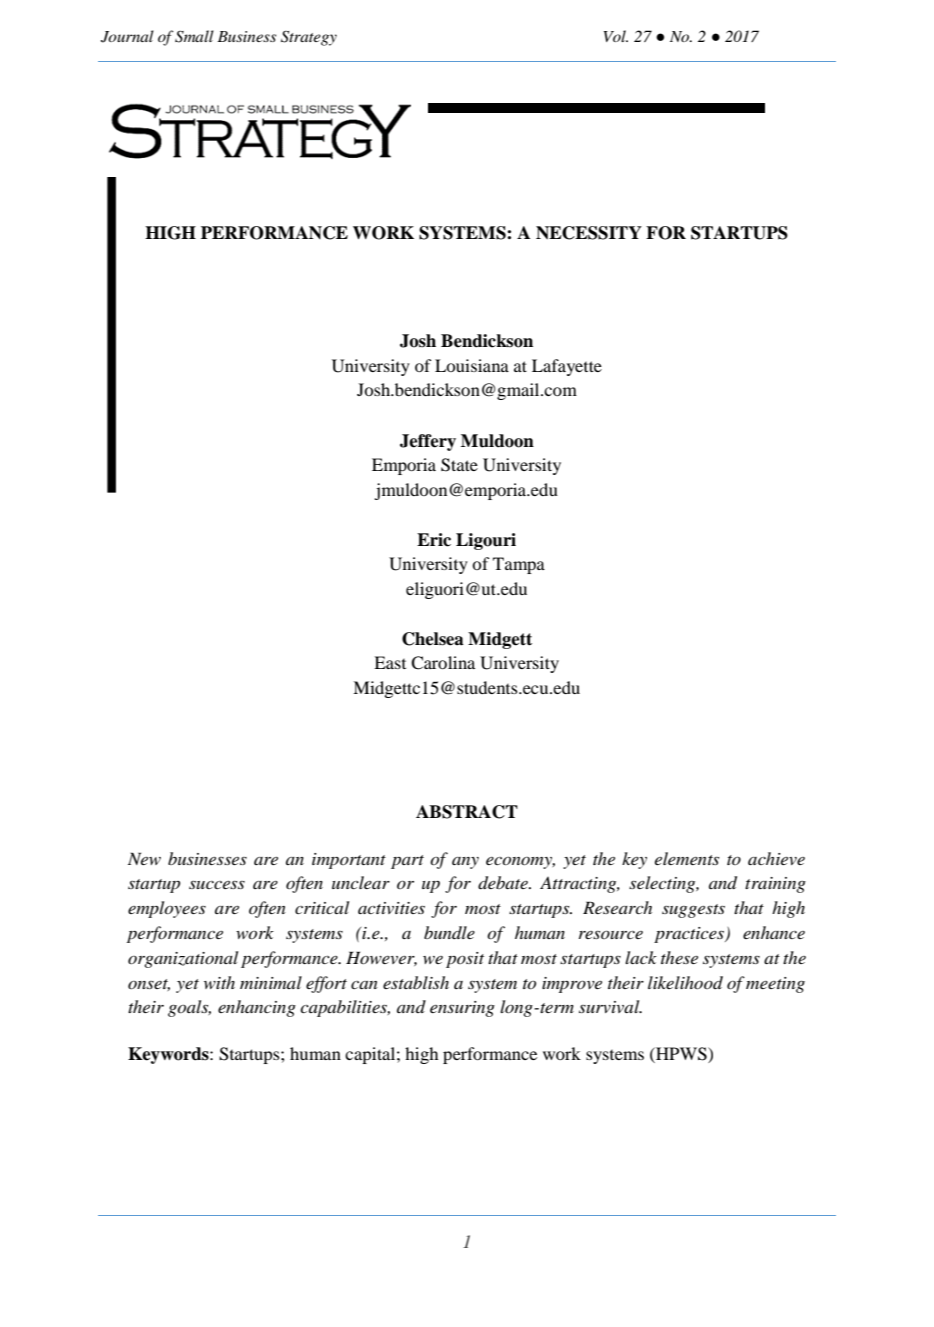 Image resolution: width=934 pixels, height=1327 pixels. I want to click on Small, so click(194, 36).
